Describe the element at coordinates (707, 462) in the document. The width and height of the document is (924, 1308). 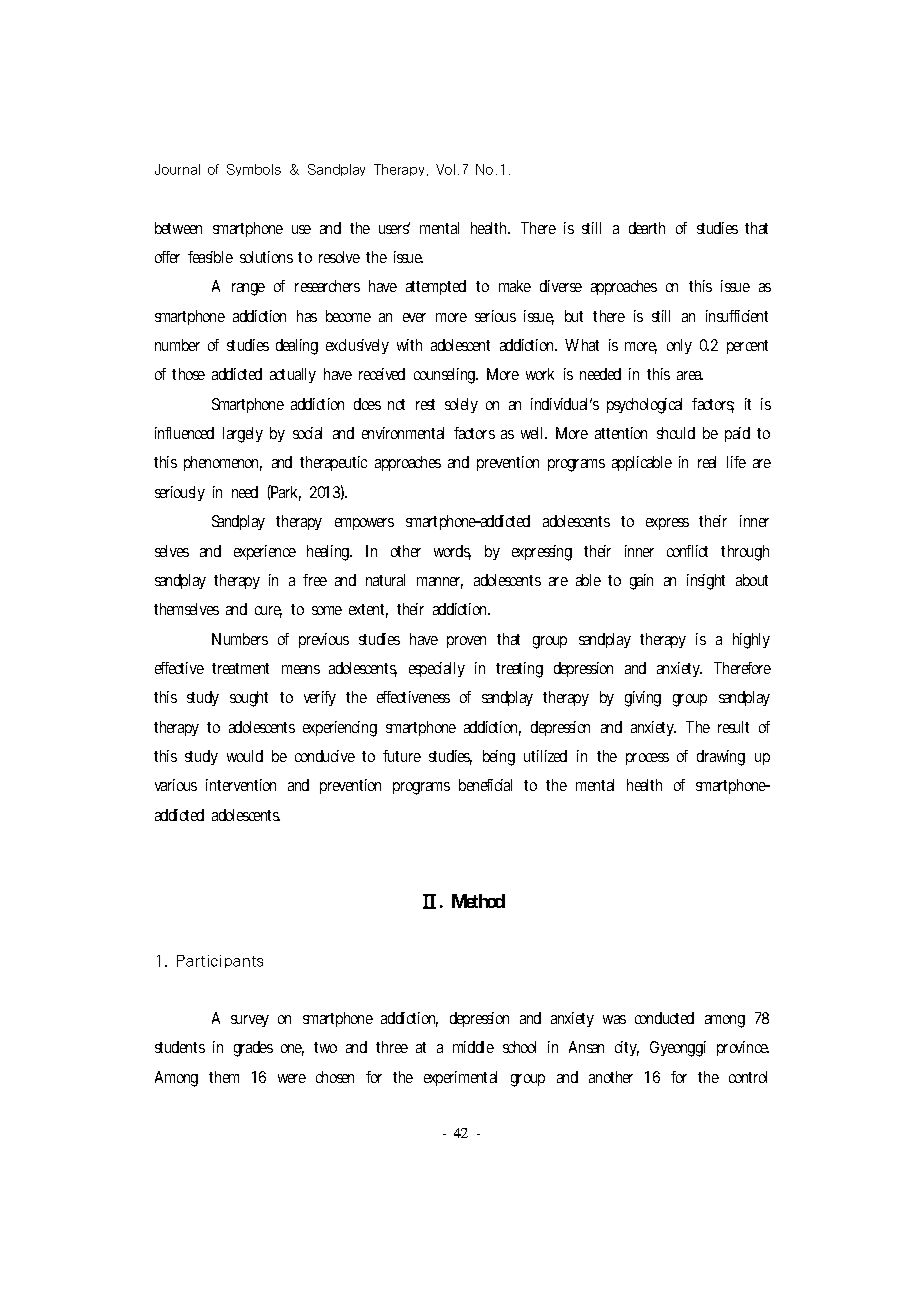
I see `real` at that location.
